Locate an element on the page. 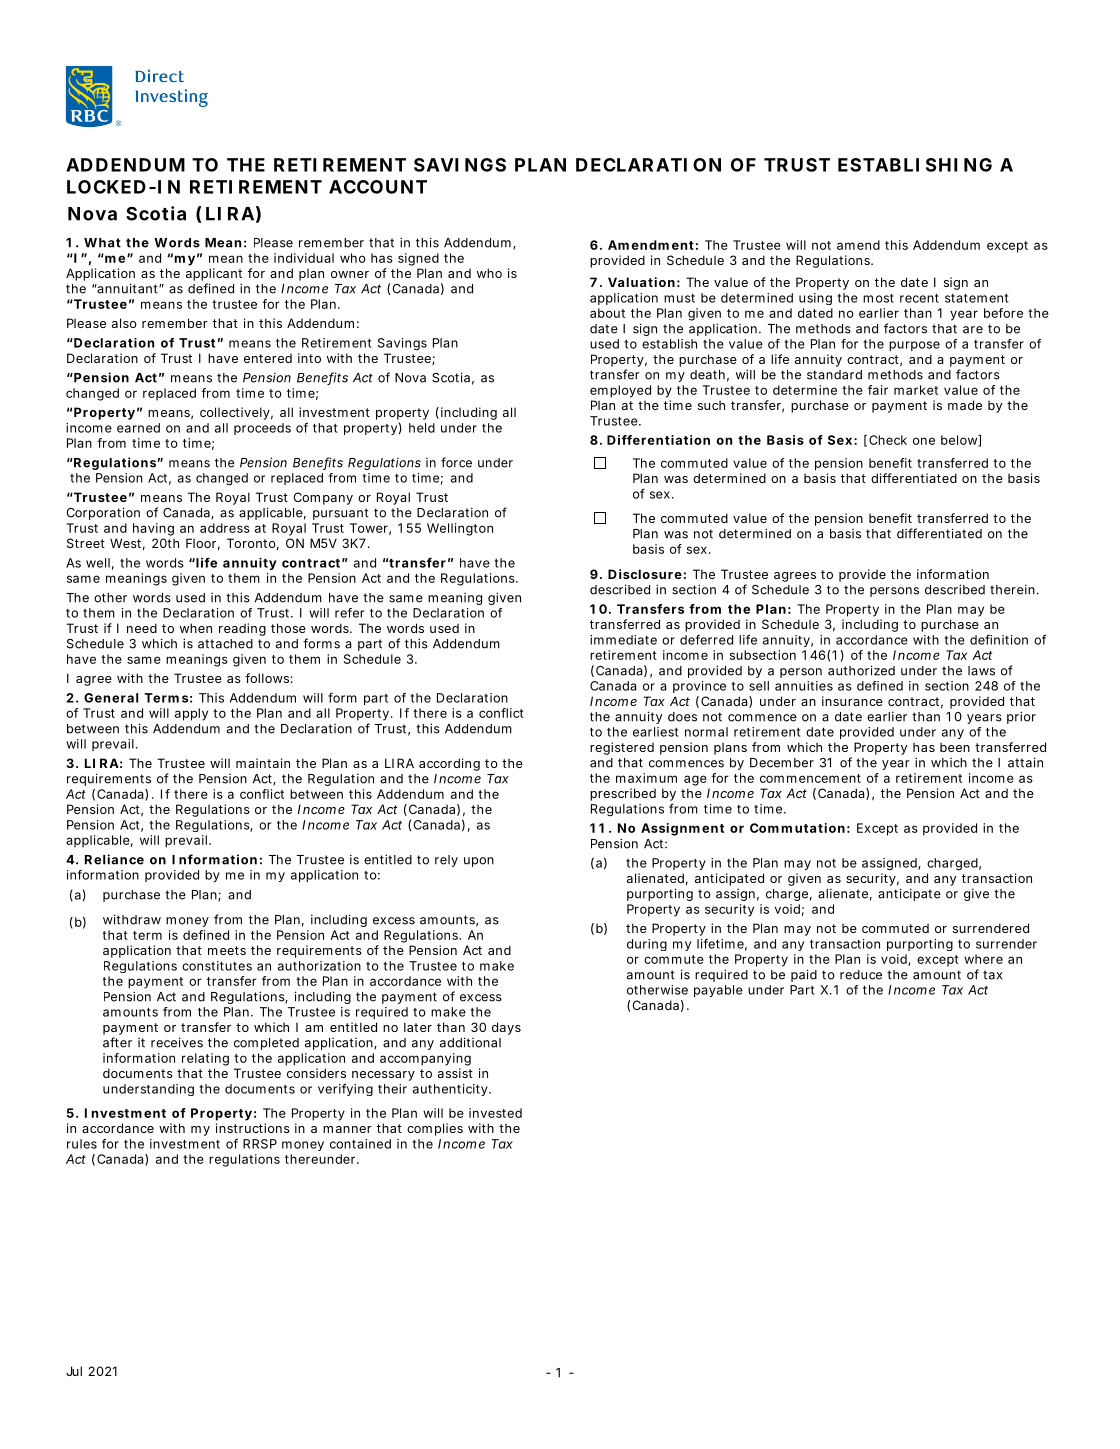 The image size is (1120, 1449). recent is located at coordinates (919, 298).
